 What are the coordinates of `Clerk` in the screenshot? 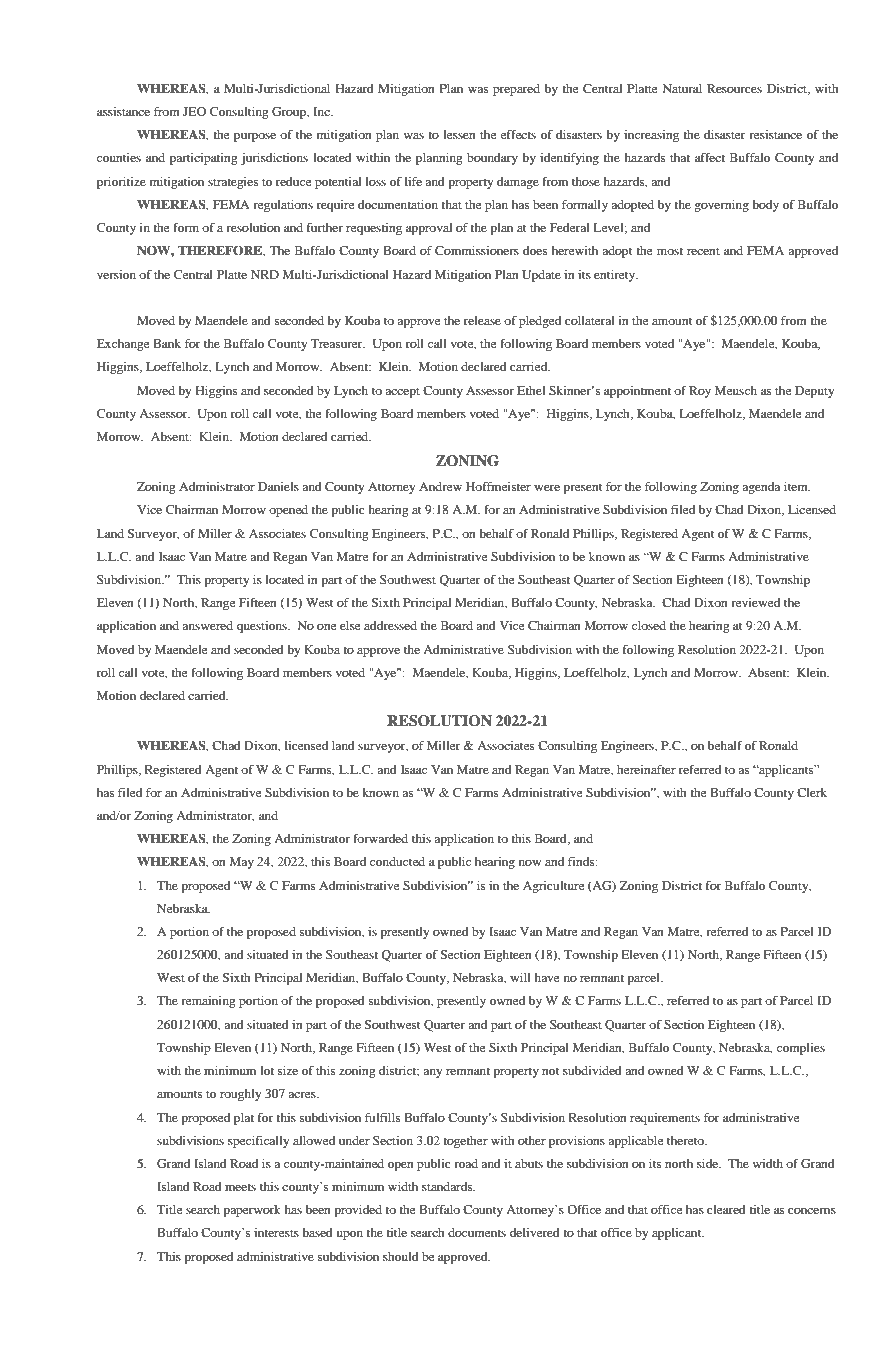 It's located at (812, 792).
